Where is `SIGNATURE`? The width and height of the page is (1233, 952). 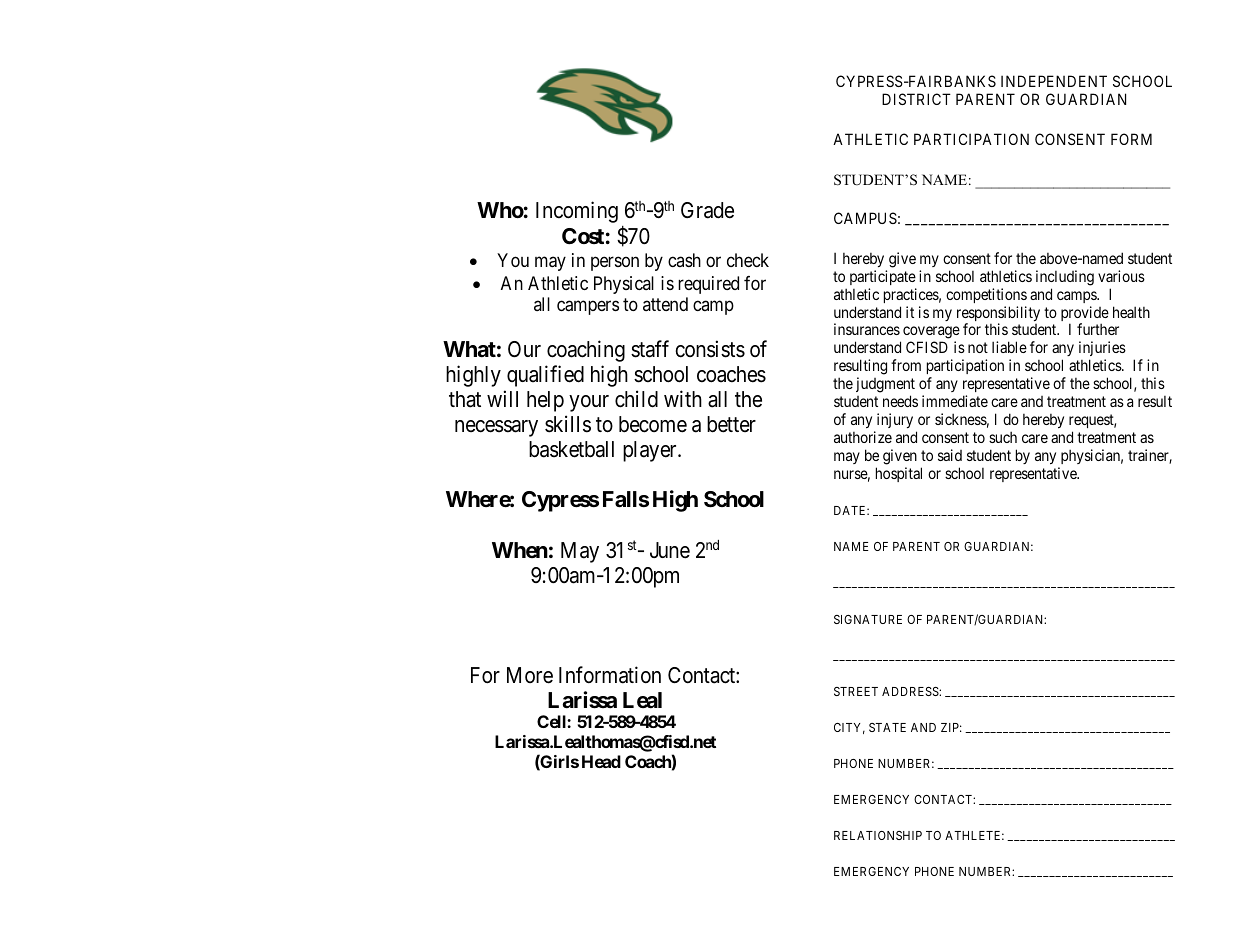
SIGNATURE is located at coordinates (868, 619).
